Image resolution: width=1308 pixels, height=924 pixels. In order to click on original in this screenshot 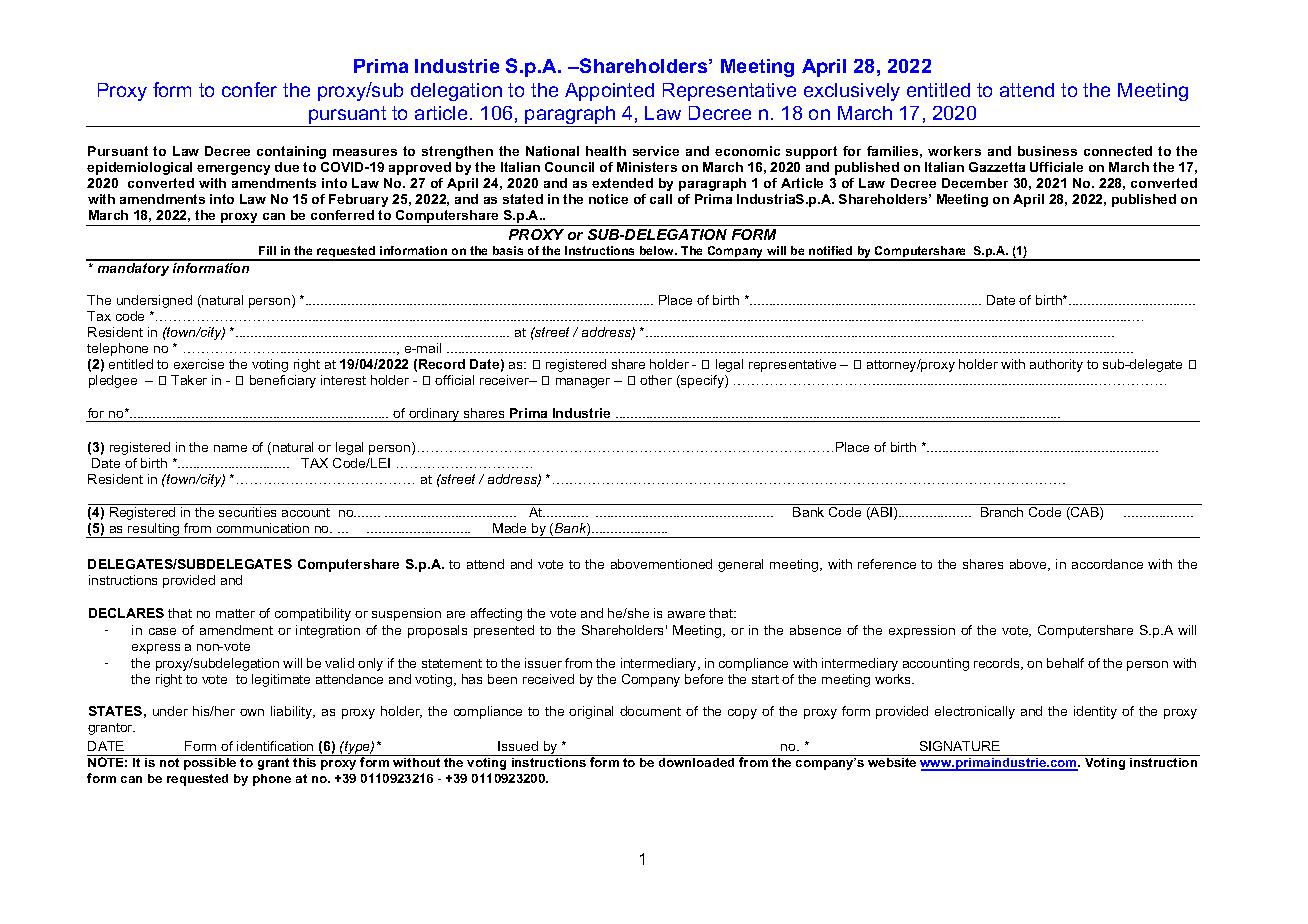, I will do `click(591, 712)`.
